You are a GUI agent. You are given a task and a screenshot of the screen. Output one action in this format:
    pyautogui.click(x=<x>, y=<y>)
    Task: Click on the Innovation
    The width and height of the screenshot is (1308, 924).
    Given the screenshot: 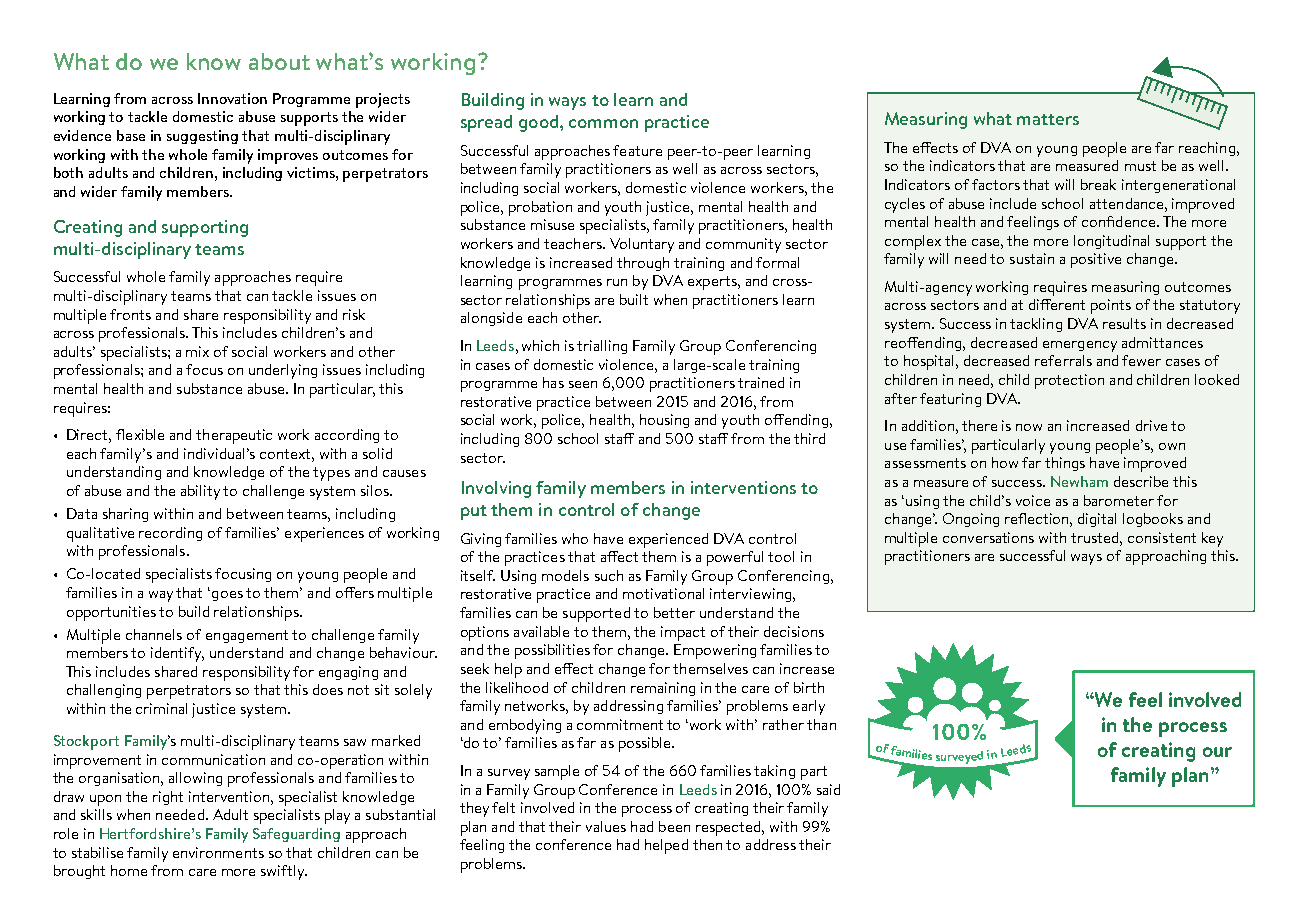 What is the action you would take?
    pyautogui.click(x=232, y=98)
